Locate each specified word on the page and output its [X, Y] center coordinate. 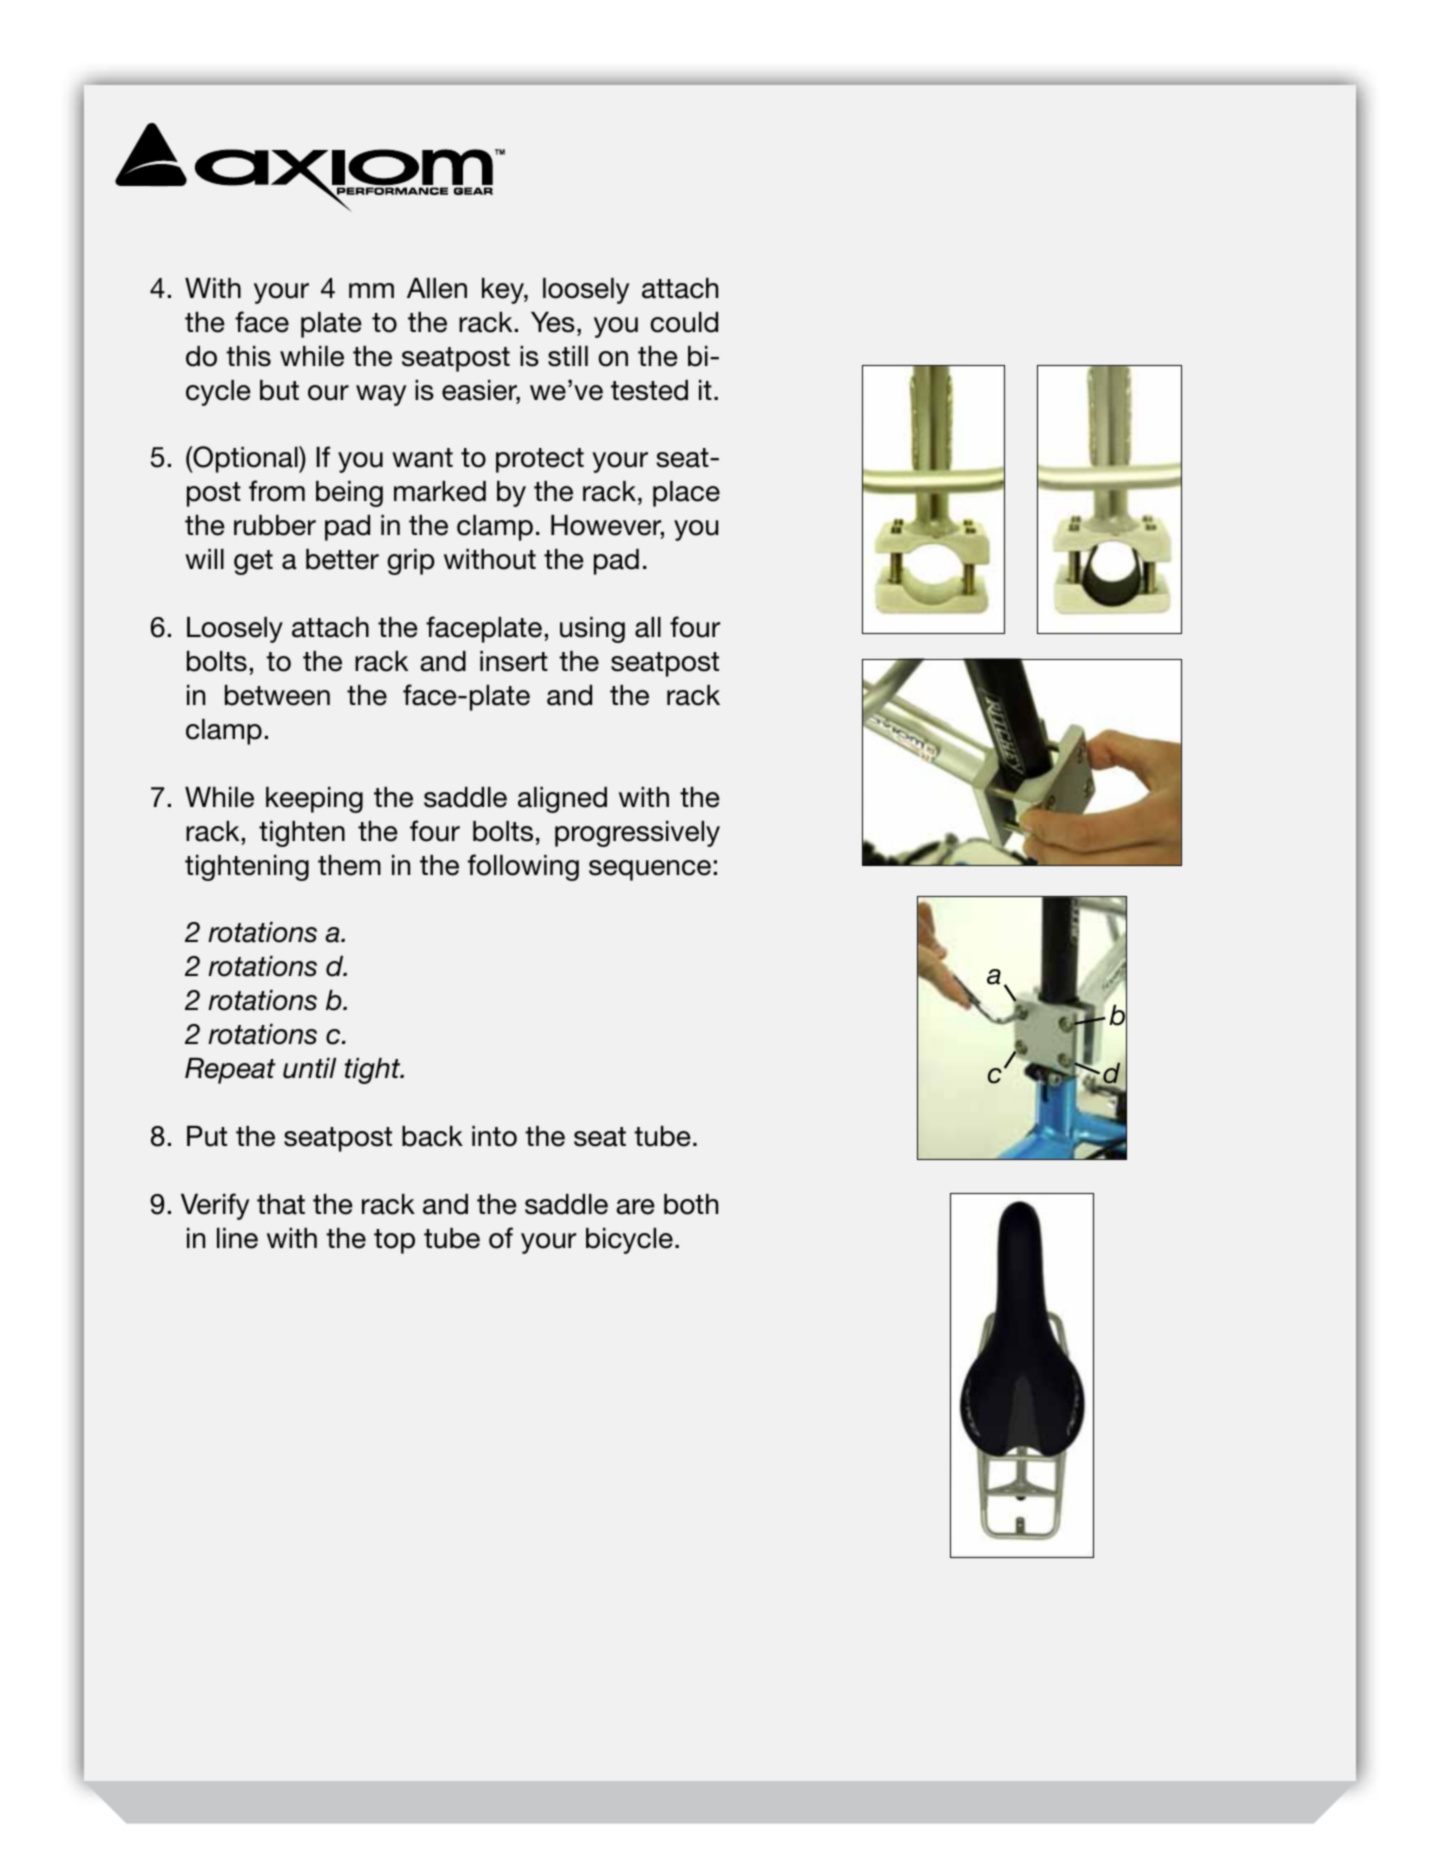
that [281, 1204]
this [248, 356]
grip [411, 562]
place [686, 494]
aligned [562, 800]
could [684, 322]
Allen [437, 288]
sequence [650, 870]
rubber [275, 525]
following [523, 867]
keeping [314, 800]
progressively [637, 834]
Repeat [230, 1071]
